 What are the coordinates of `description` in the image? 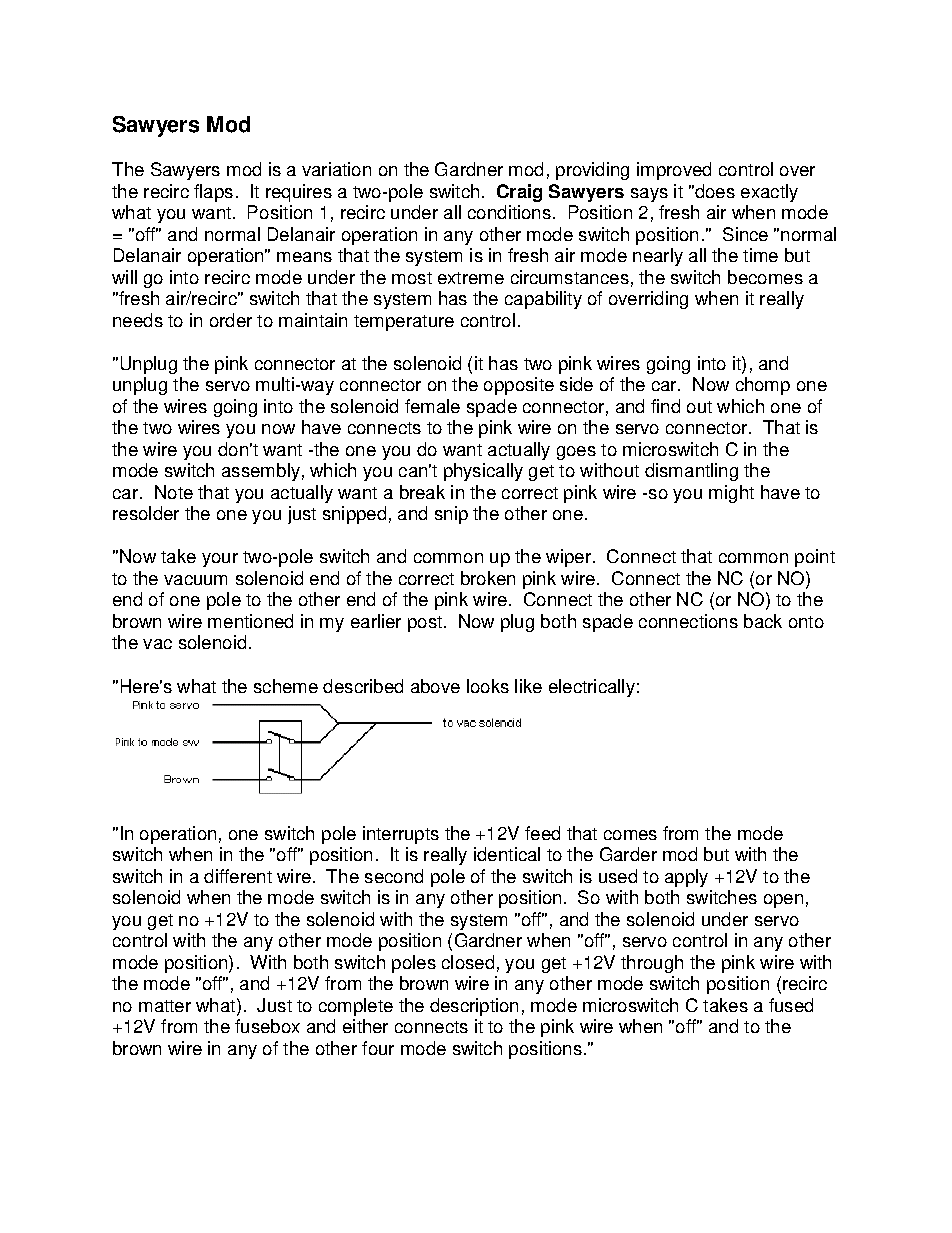 It's located at (474, 1007).
